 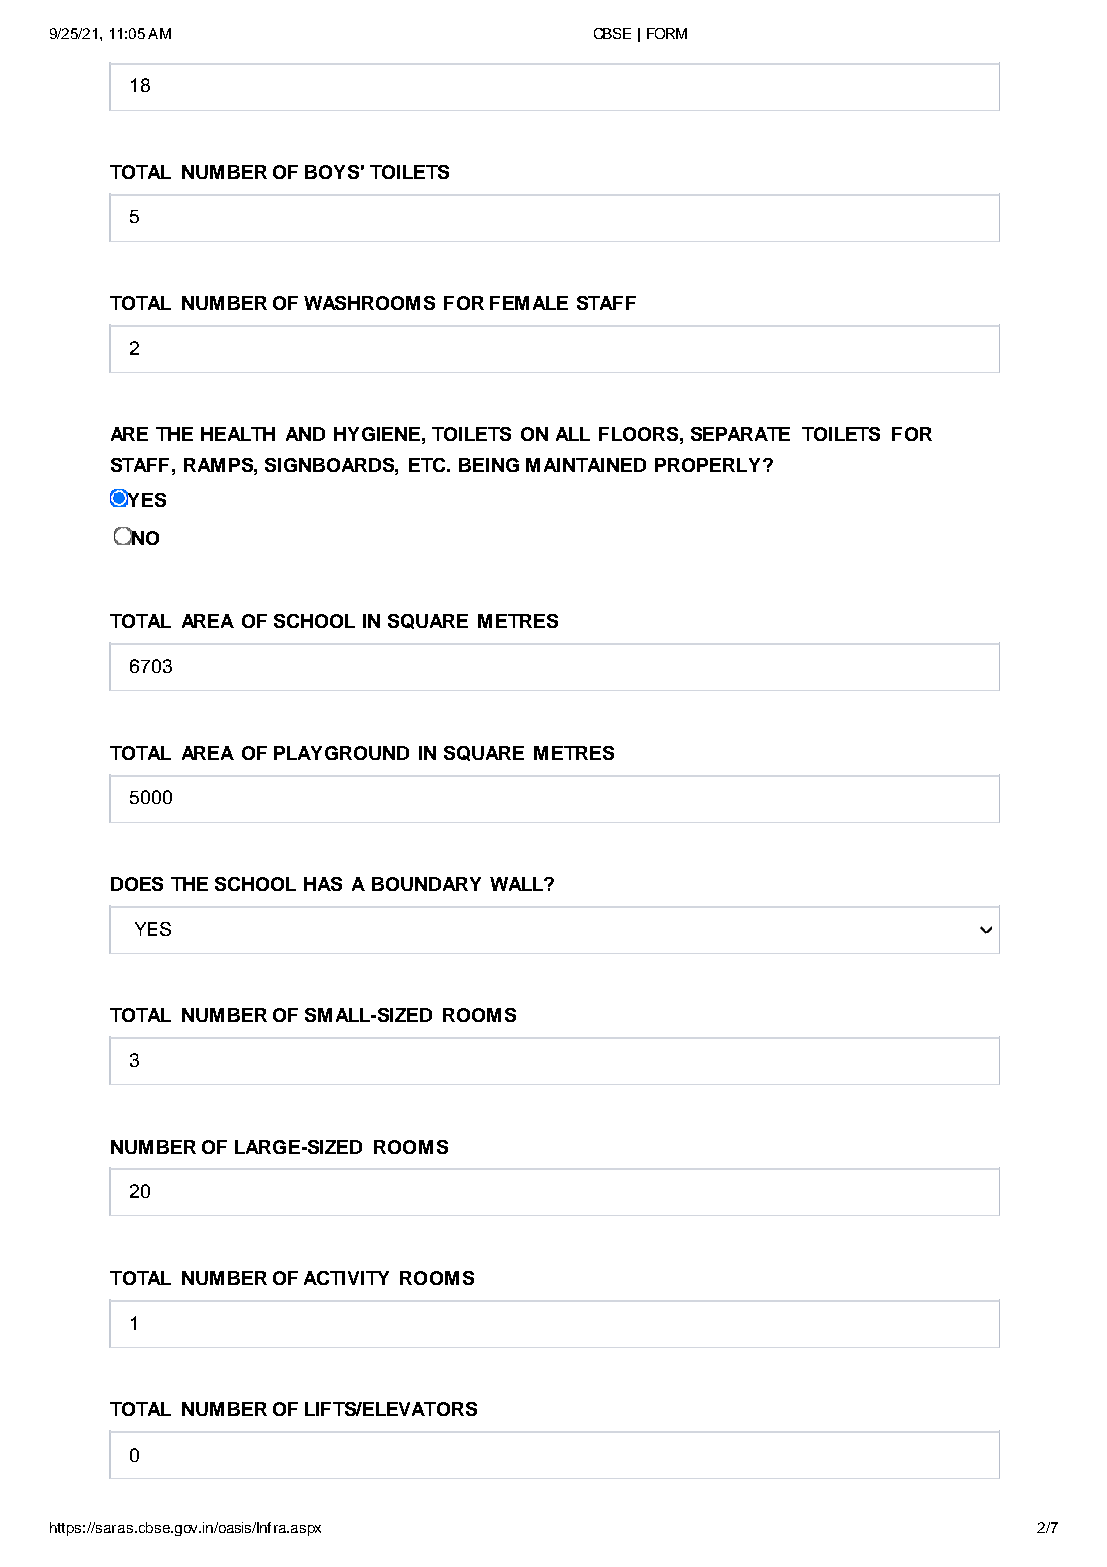 What do you see at coordinates (238, 434) in the image?
I see `HEALTH` at bounding box center [238, 434].
